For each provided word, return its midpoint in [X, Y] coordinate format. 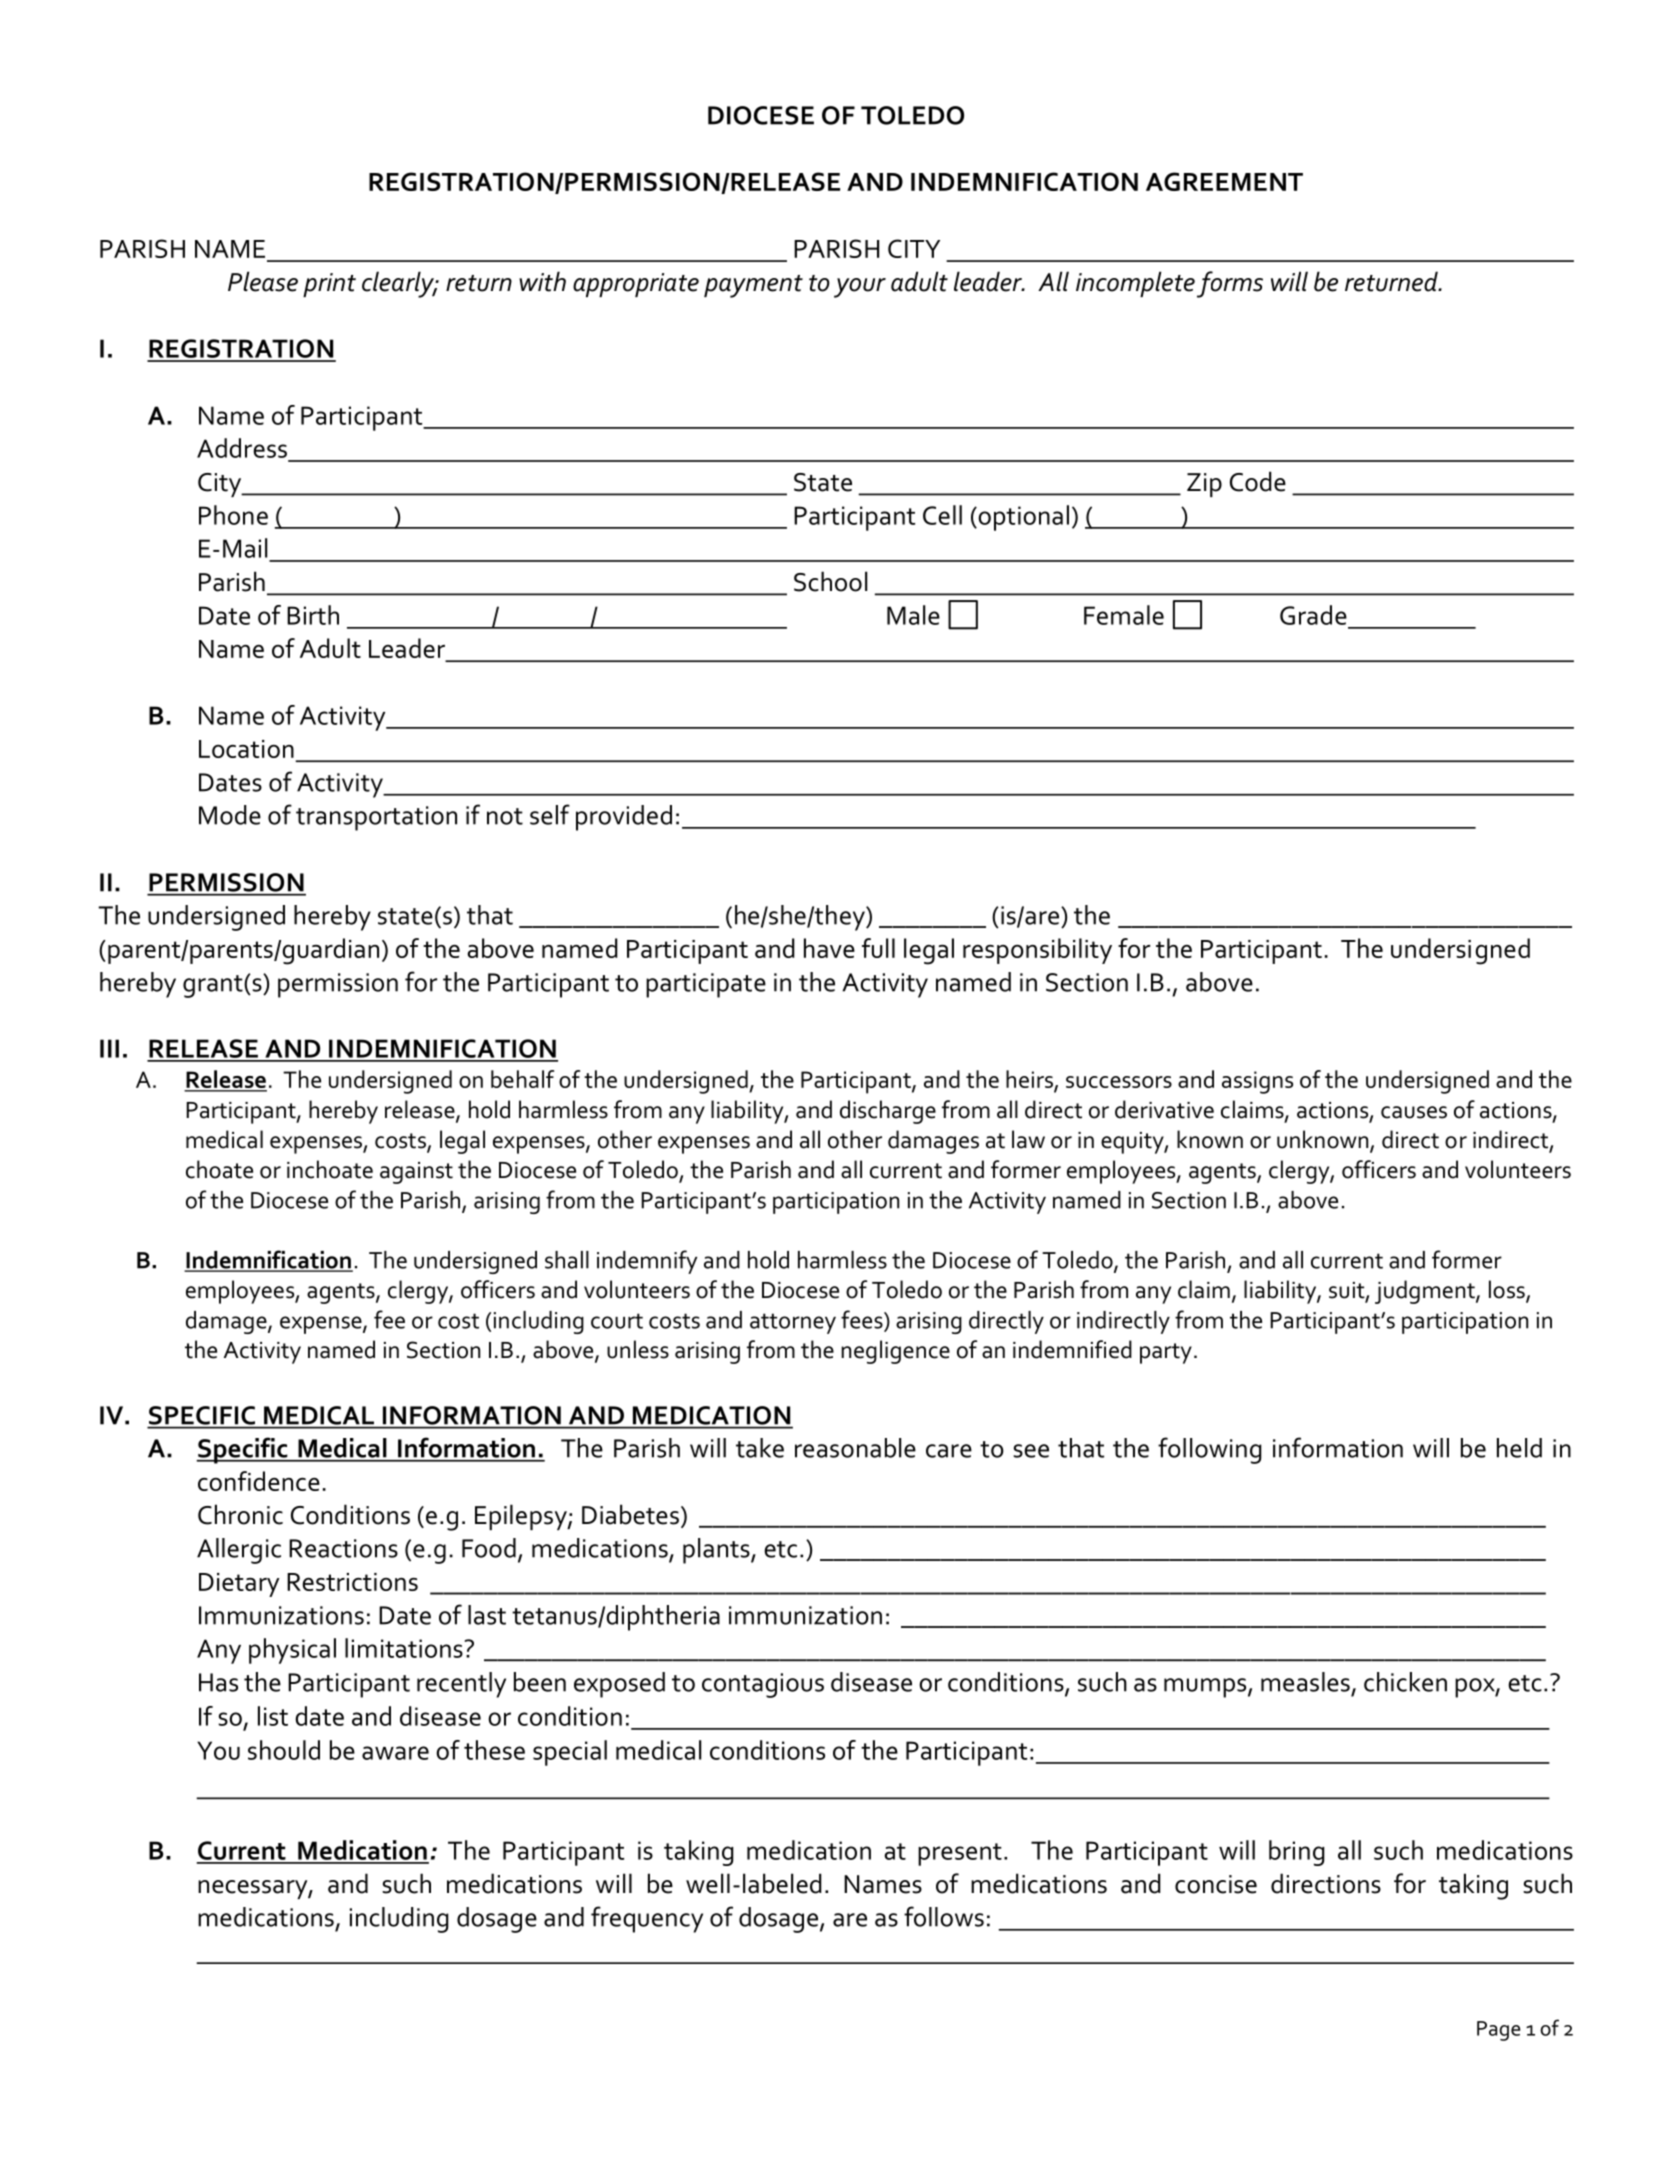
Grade [1313, 615]
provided [624, 818]
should [284, 1750]
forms [1230, 284]
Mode [230, 815]
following [1210, 1450]
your [860, 288]
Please [263, 281]
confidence [259, 1481]
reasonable [855, 1448]
